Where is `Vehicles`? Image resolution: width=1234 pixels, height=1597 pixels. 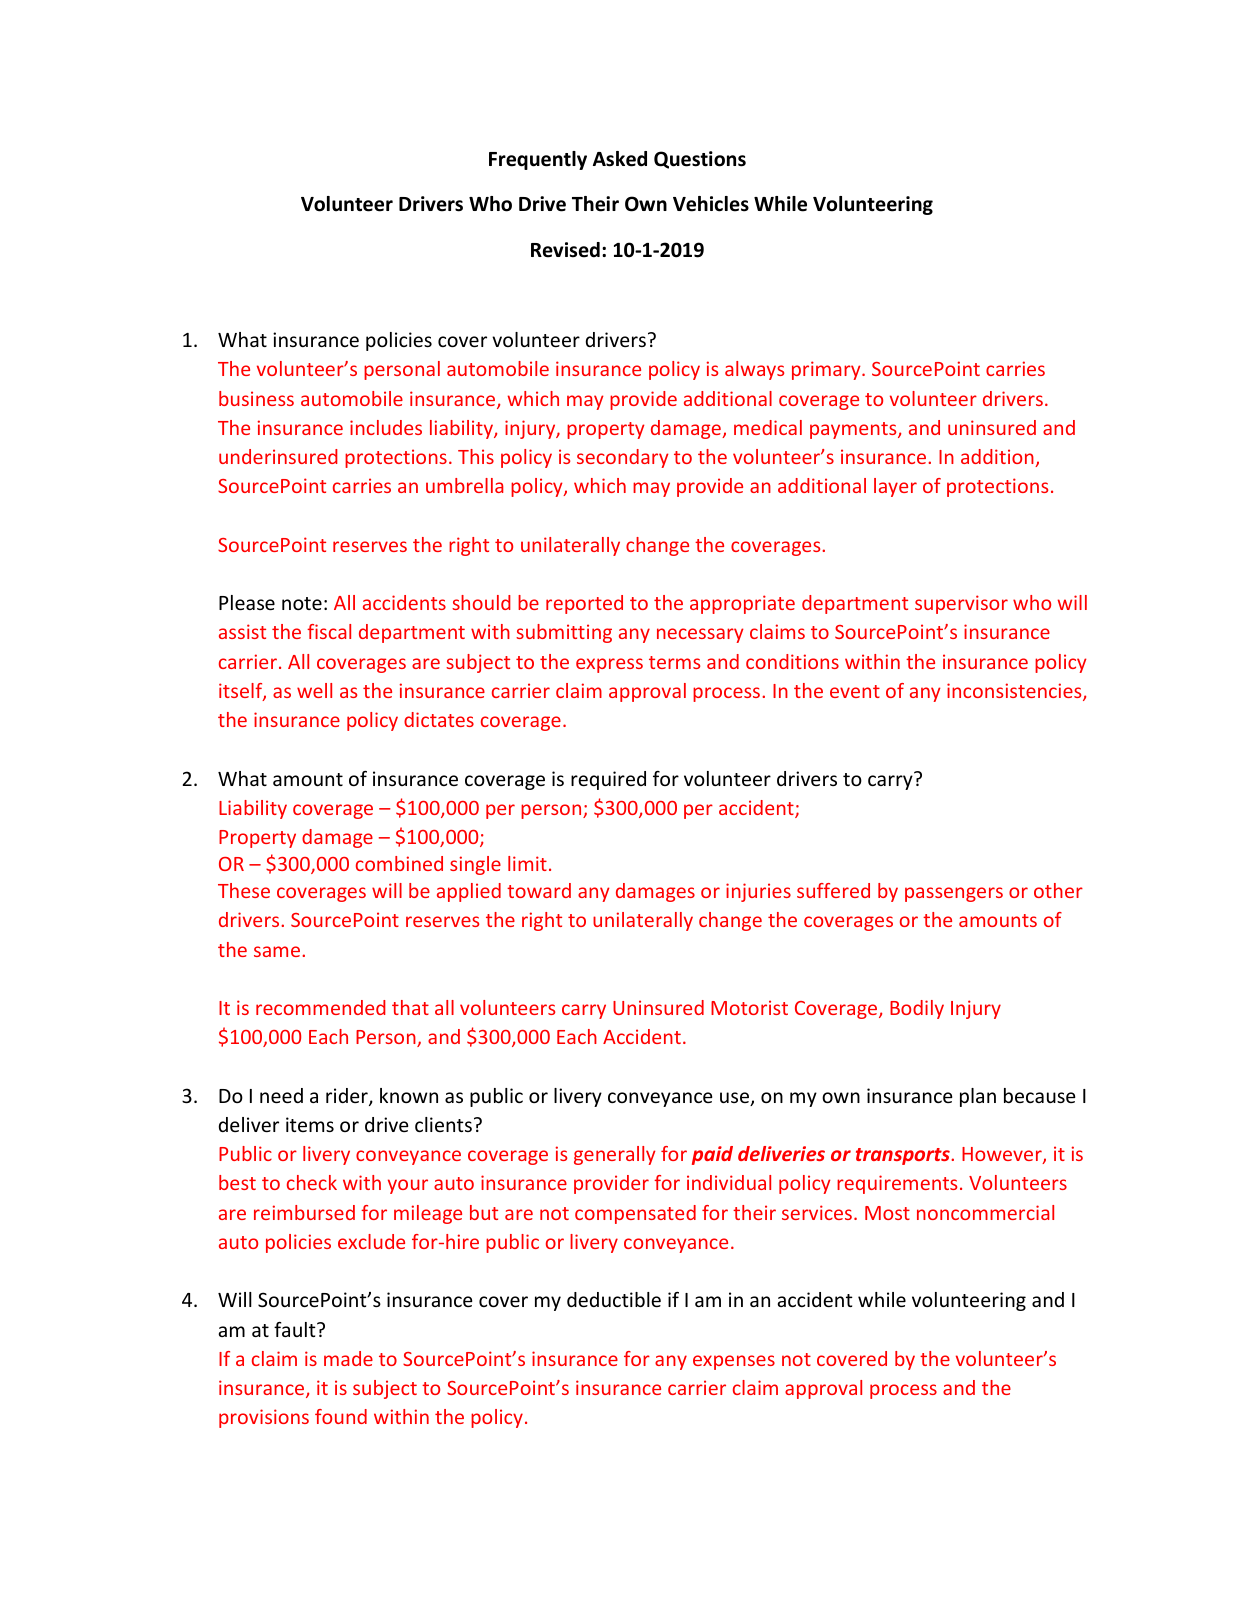 Vehicles is located at coordinates (711, 204).
